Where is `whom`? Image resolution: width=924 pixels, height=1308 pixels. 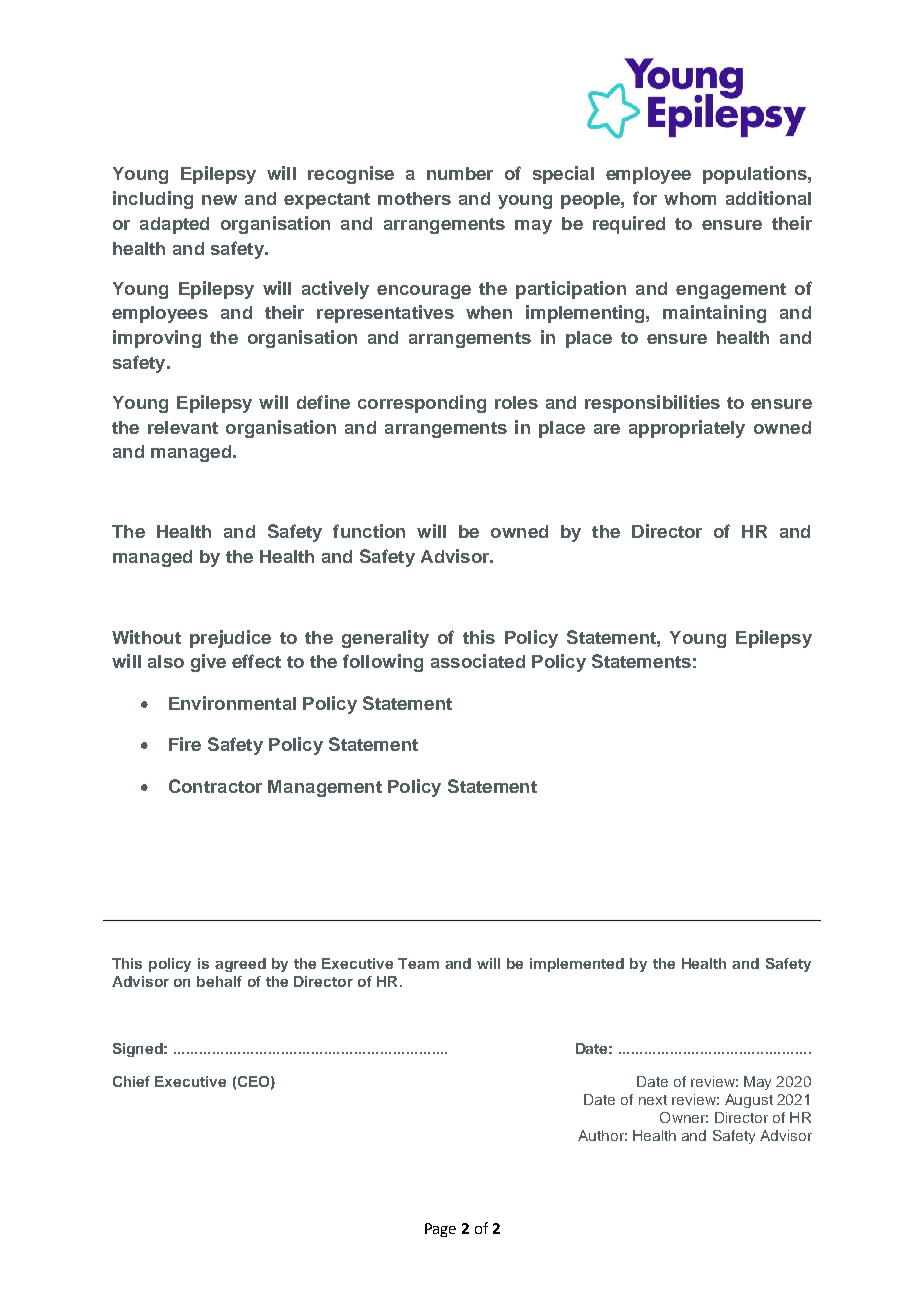 whom is located at coordinates (690, 198).
